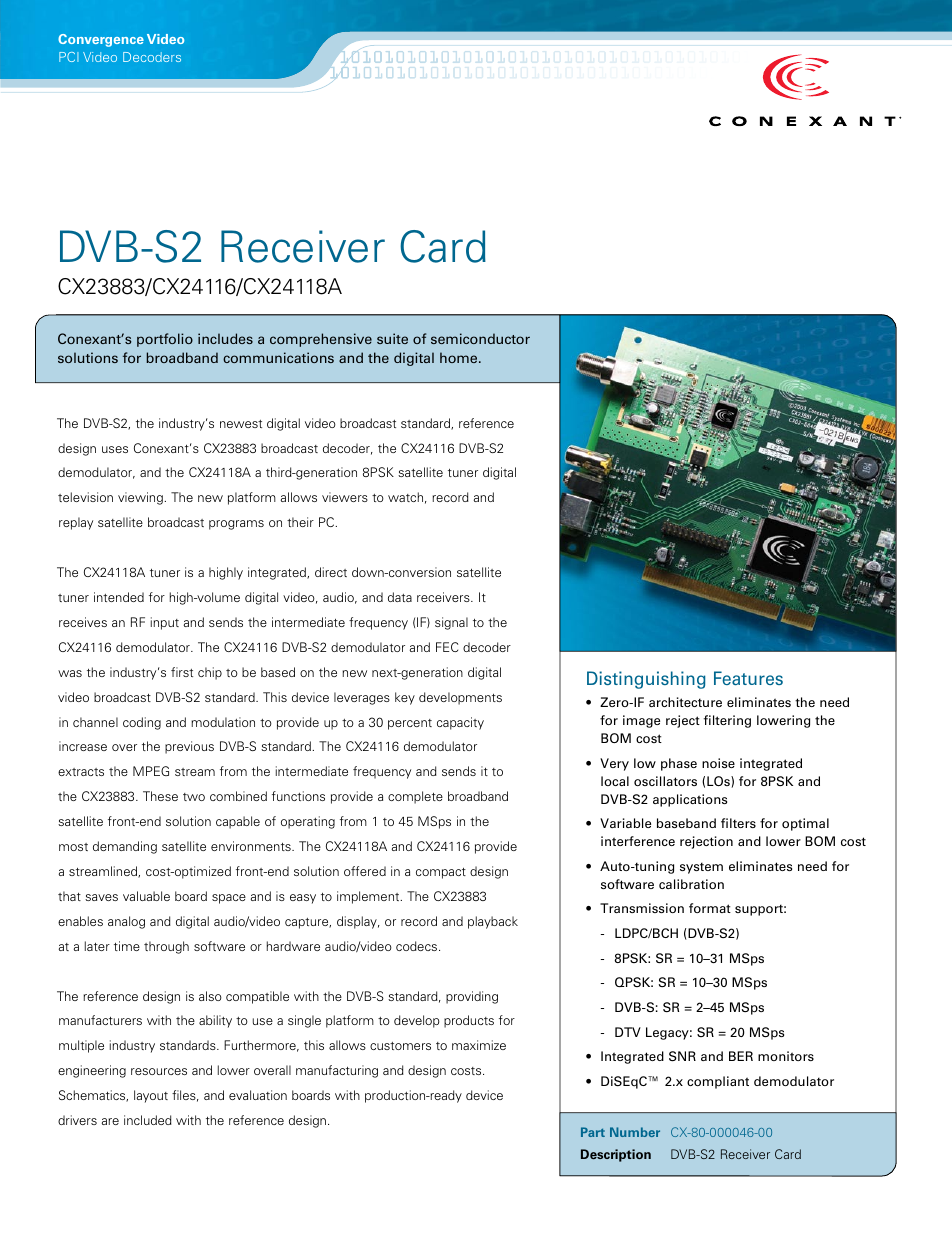 Image resolution: width=952 pixels, height=1233 pixels. I want to click on noise, so click(718, 763).
